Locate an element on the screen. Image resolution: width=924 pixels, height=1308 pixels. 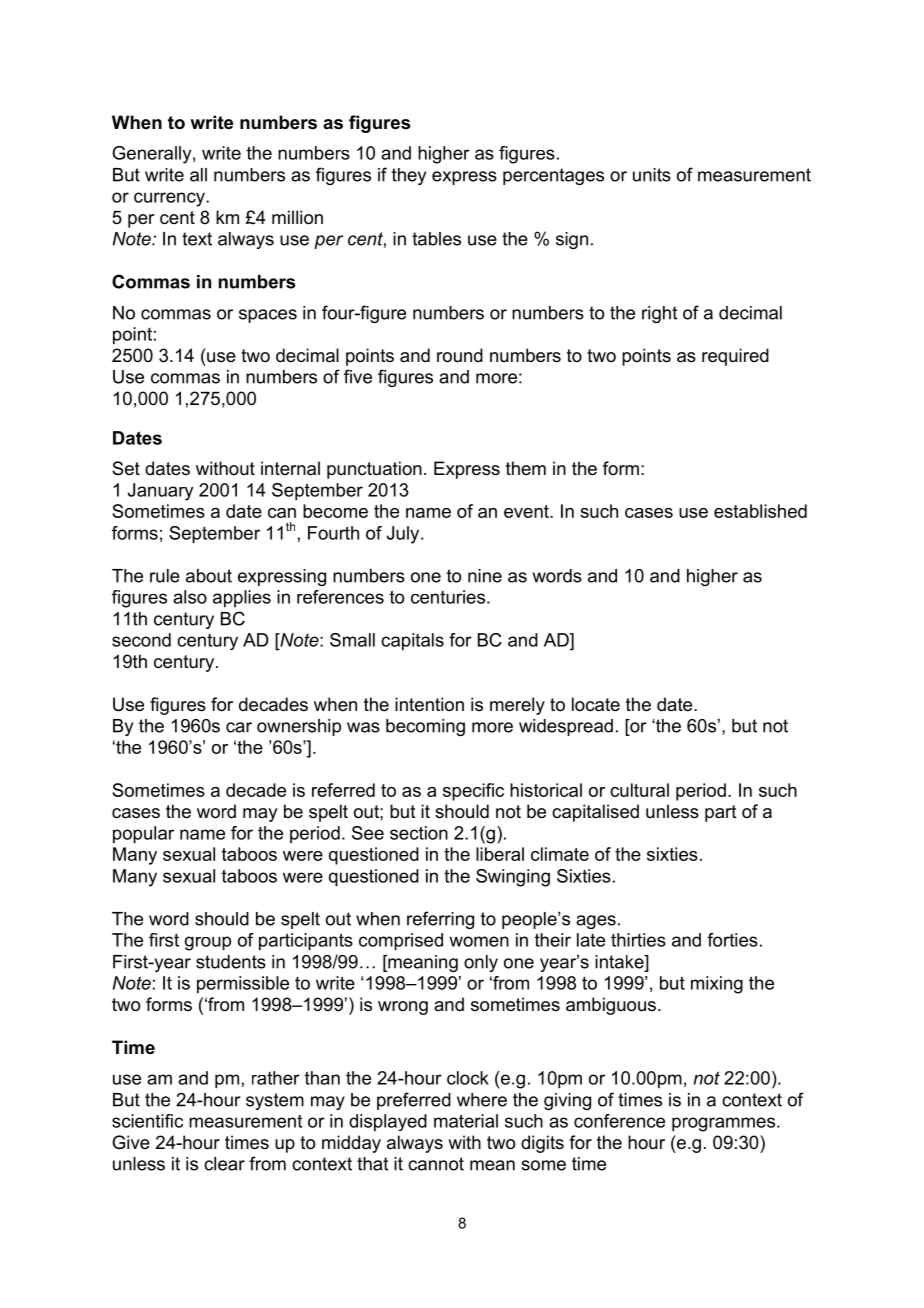
currency is located at coordinates (170, 199).
